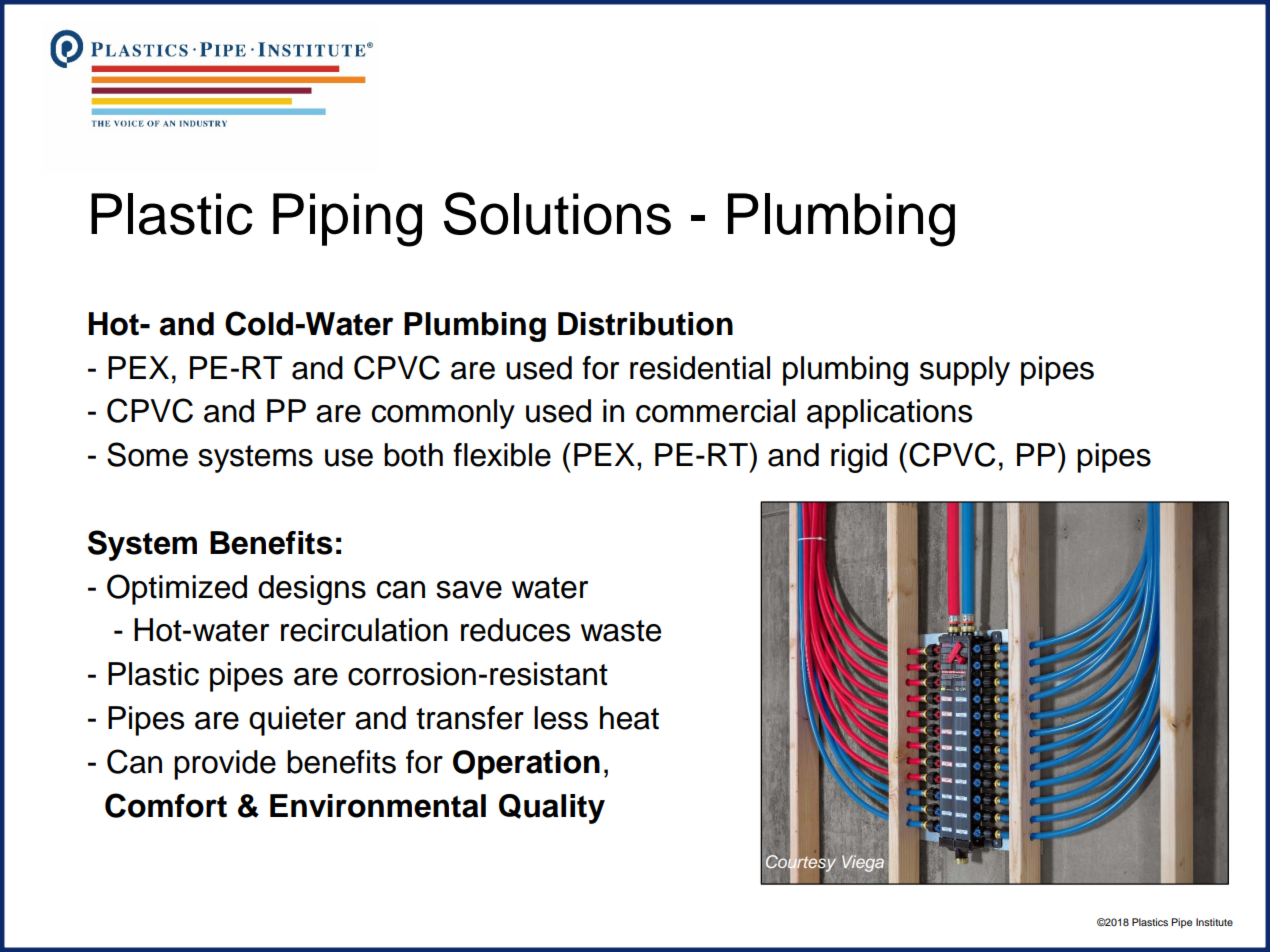 The height and width of the screenshot is (952, 1270). Describe the element at coordinates (965, 371) in the screenshot. I see `supply` at that location.
